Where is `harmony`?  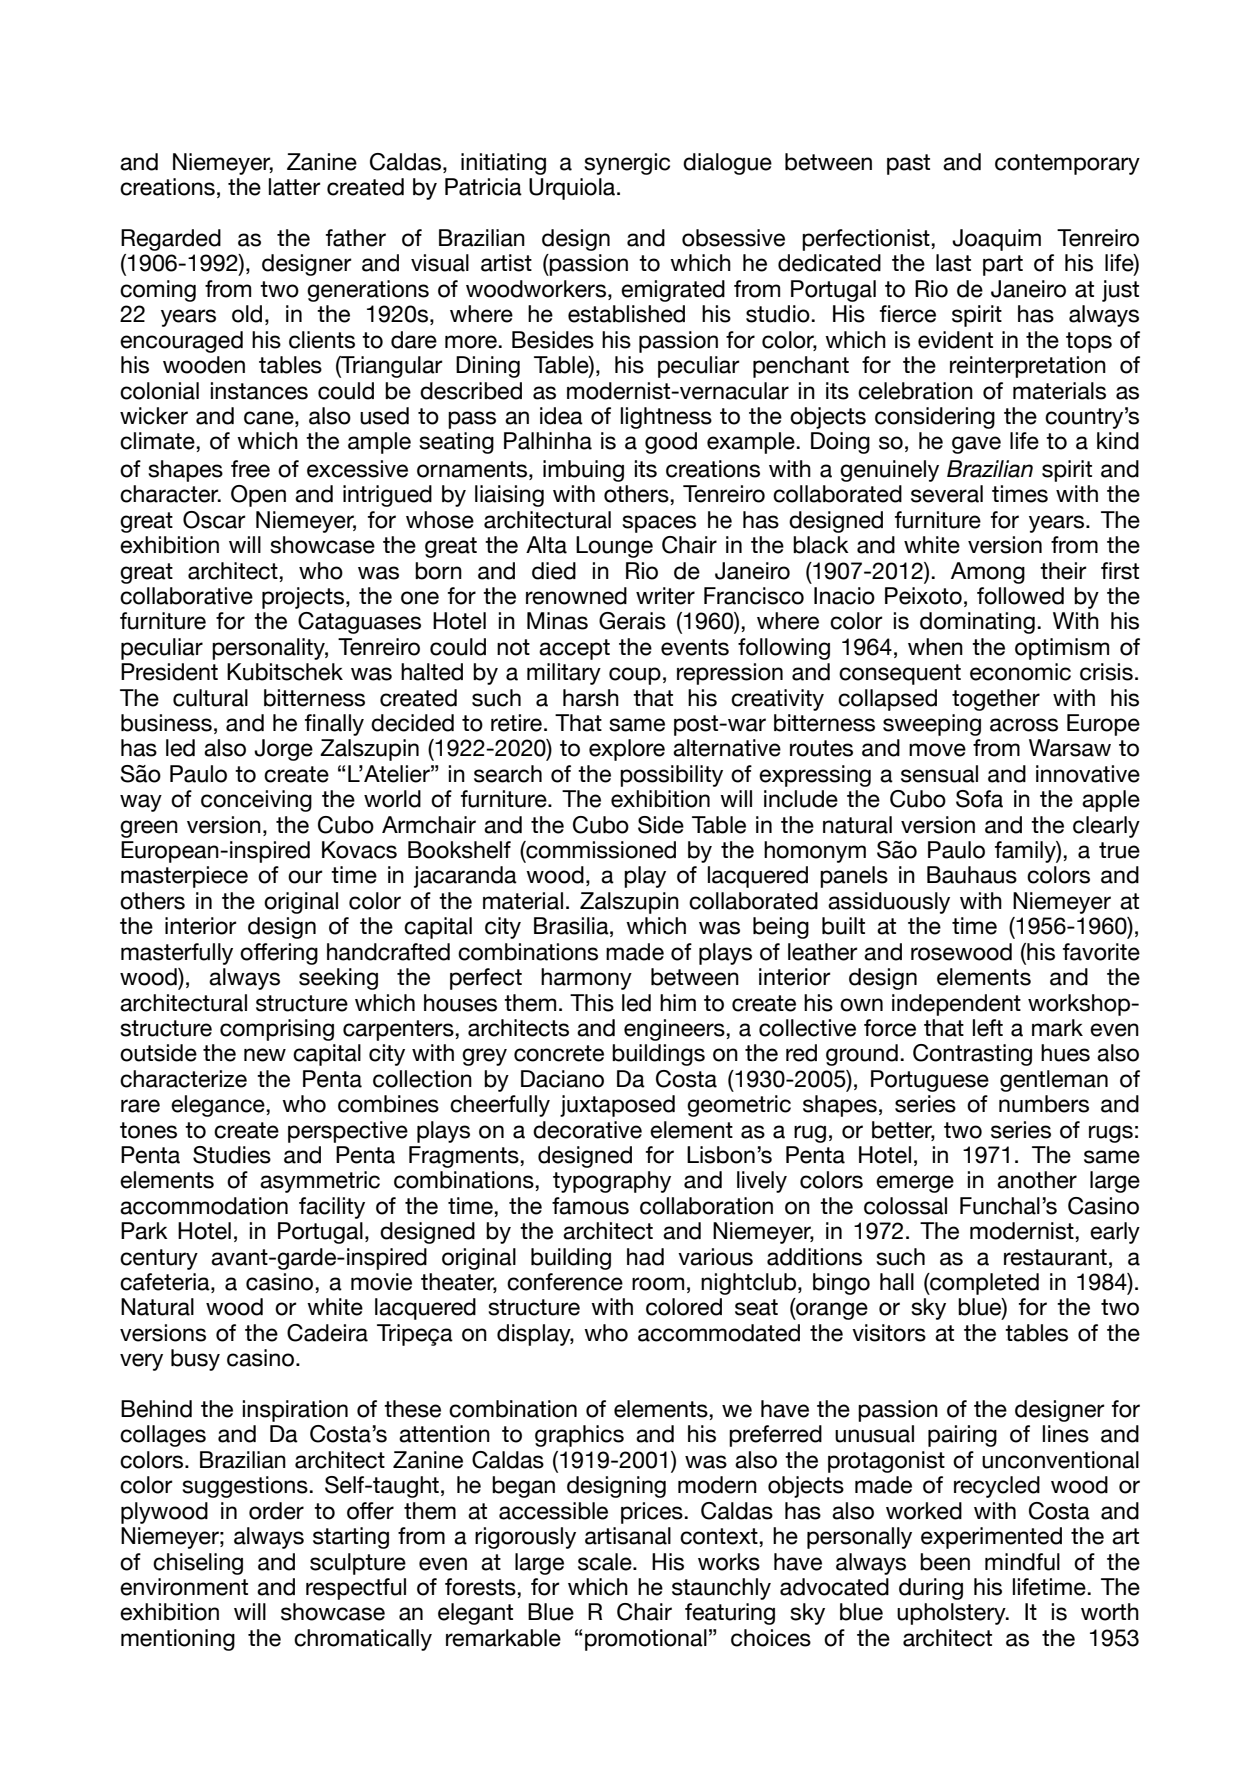
harmony is located at coordinates (586, 979).
